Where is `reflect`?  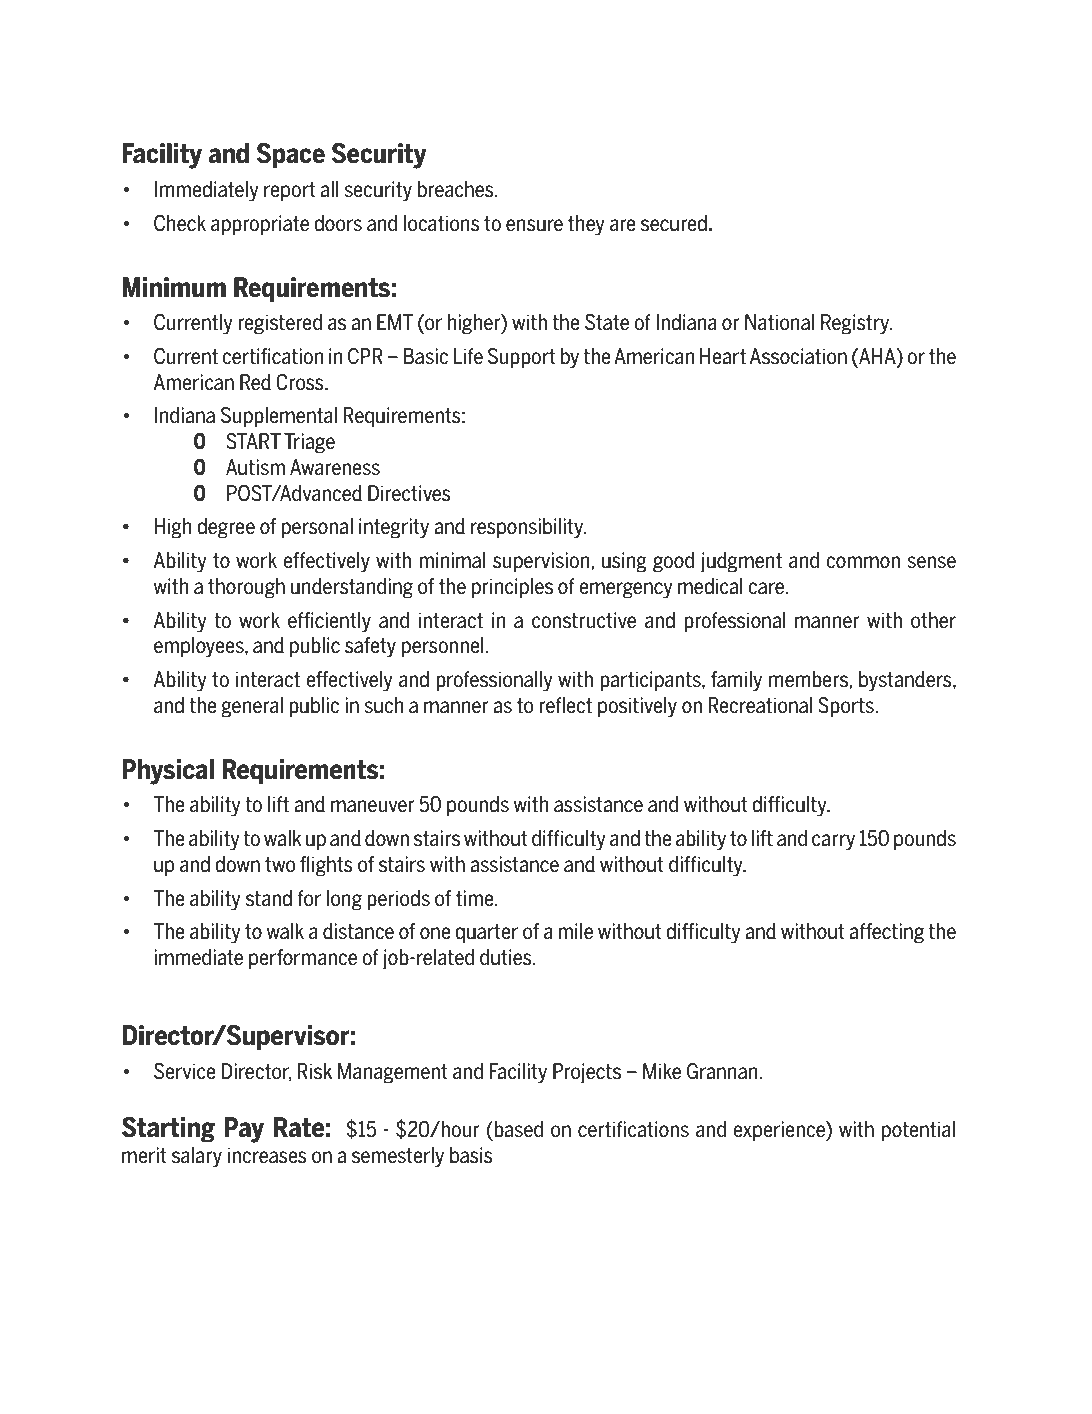
reflect is located at coordinates (565, 705).
